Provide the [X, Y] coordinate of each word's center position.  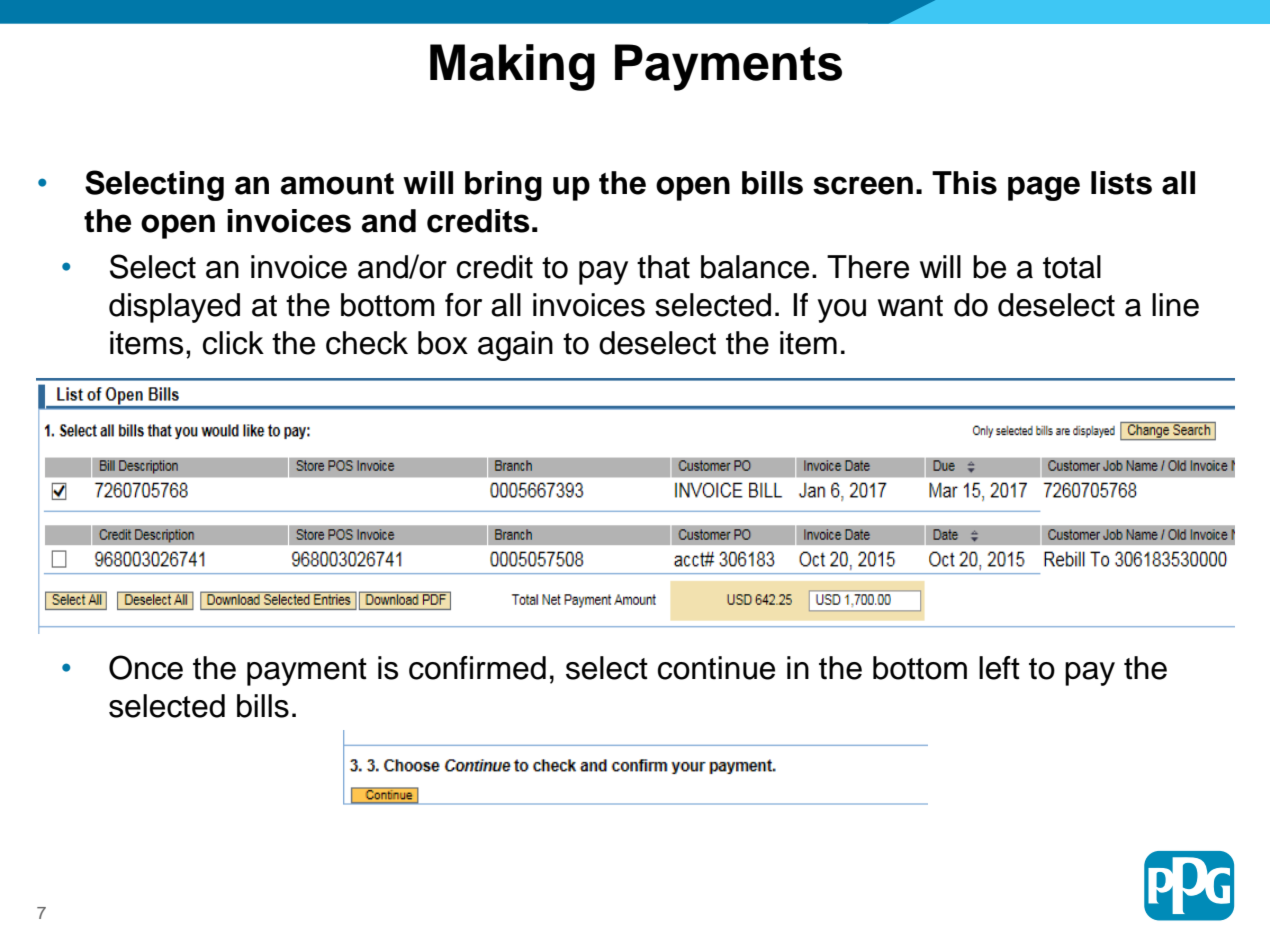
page [1044, 188]
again [515, 346]
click [233, 343]
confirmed [477, 668]
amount [337, 184]
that [663, 267]
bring [503, 186]
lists [1121, 183]
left [999, 668]
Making [512, 67]
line [1175, 305]
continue [716, 668]
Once [146, 667]
